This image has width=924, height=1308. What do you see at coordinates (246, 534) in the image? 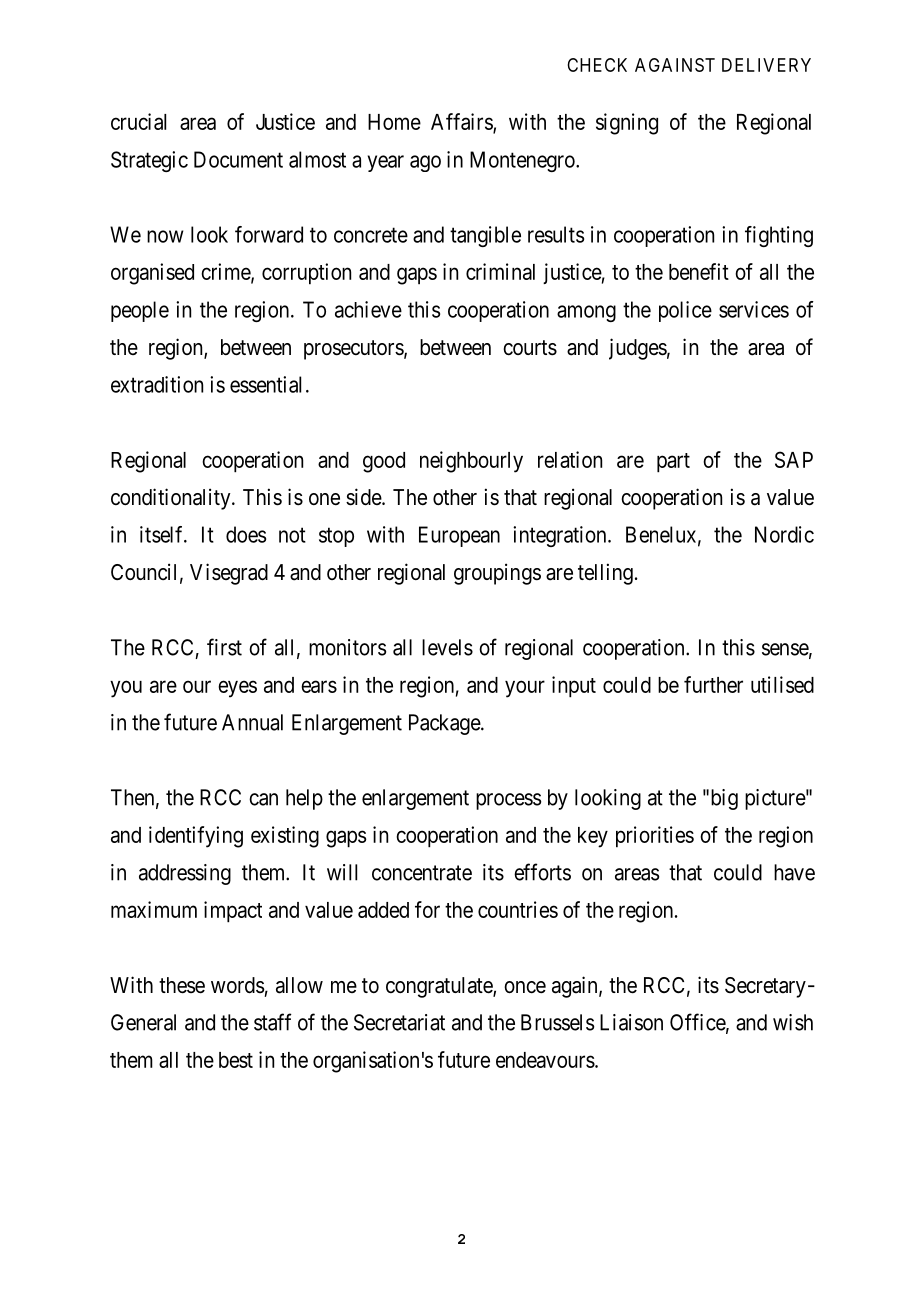
I see `does` at bounding box center [246, 534].
